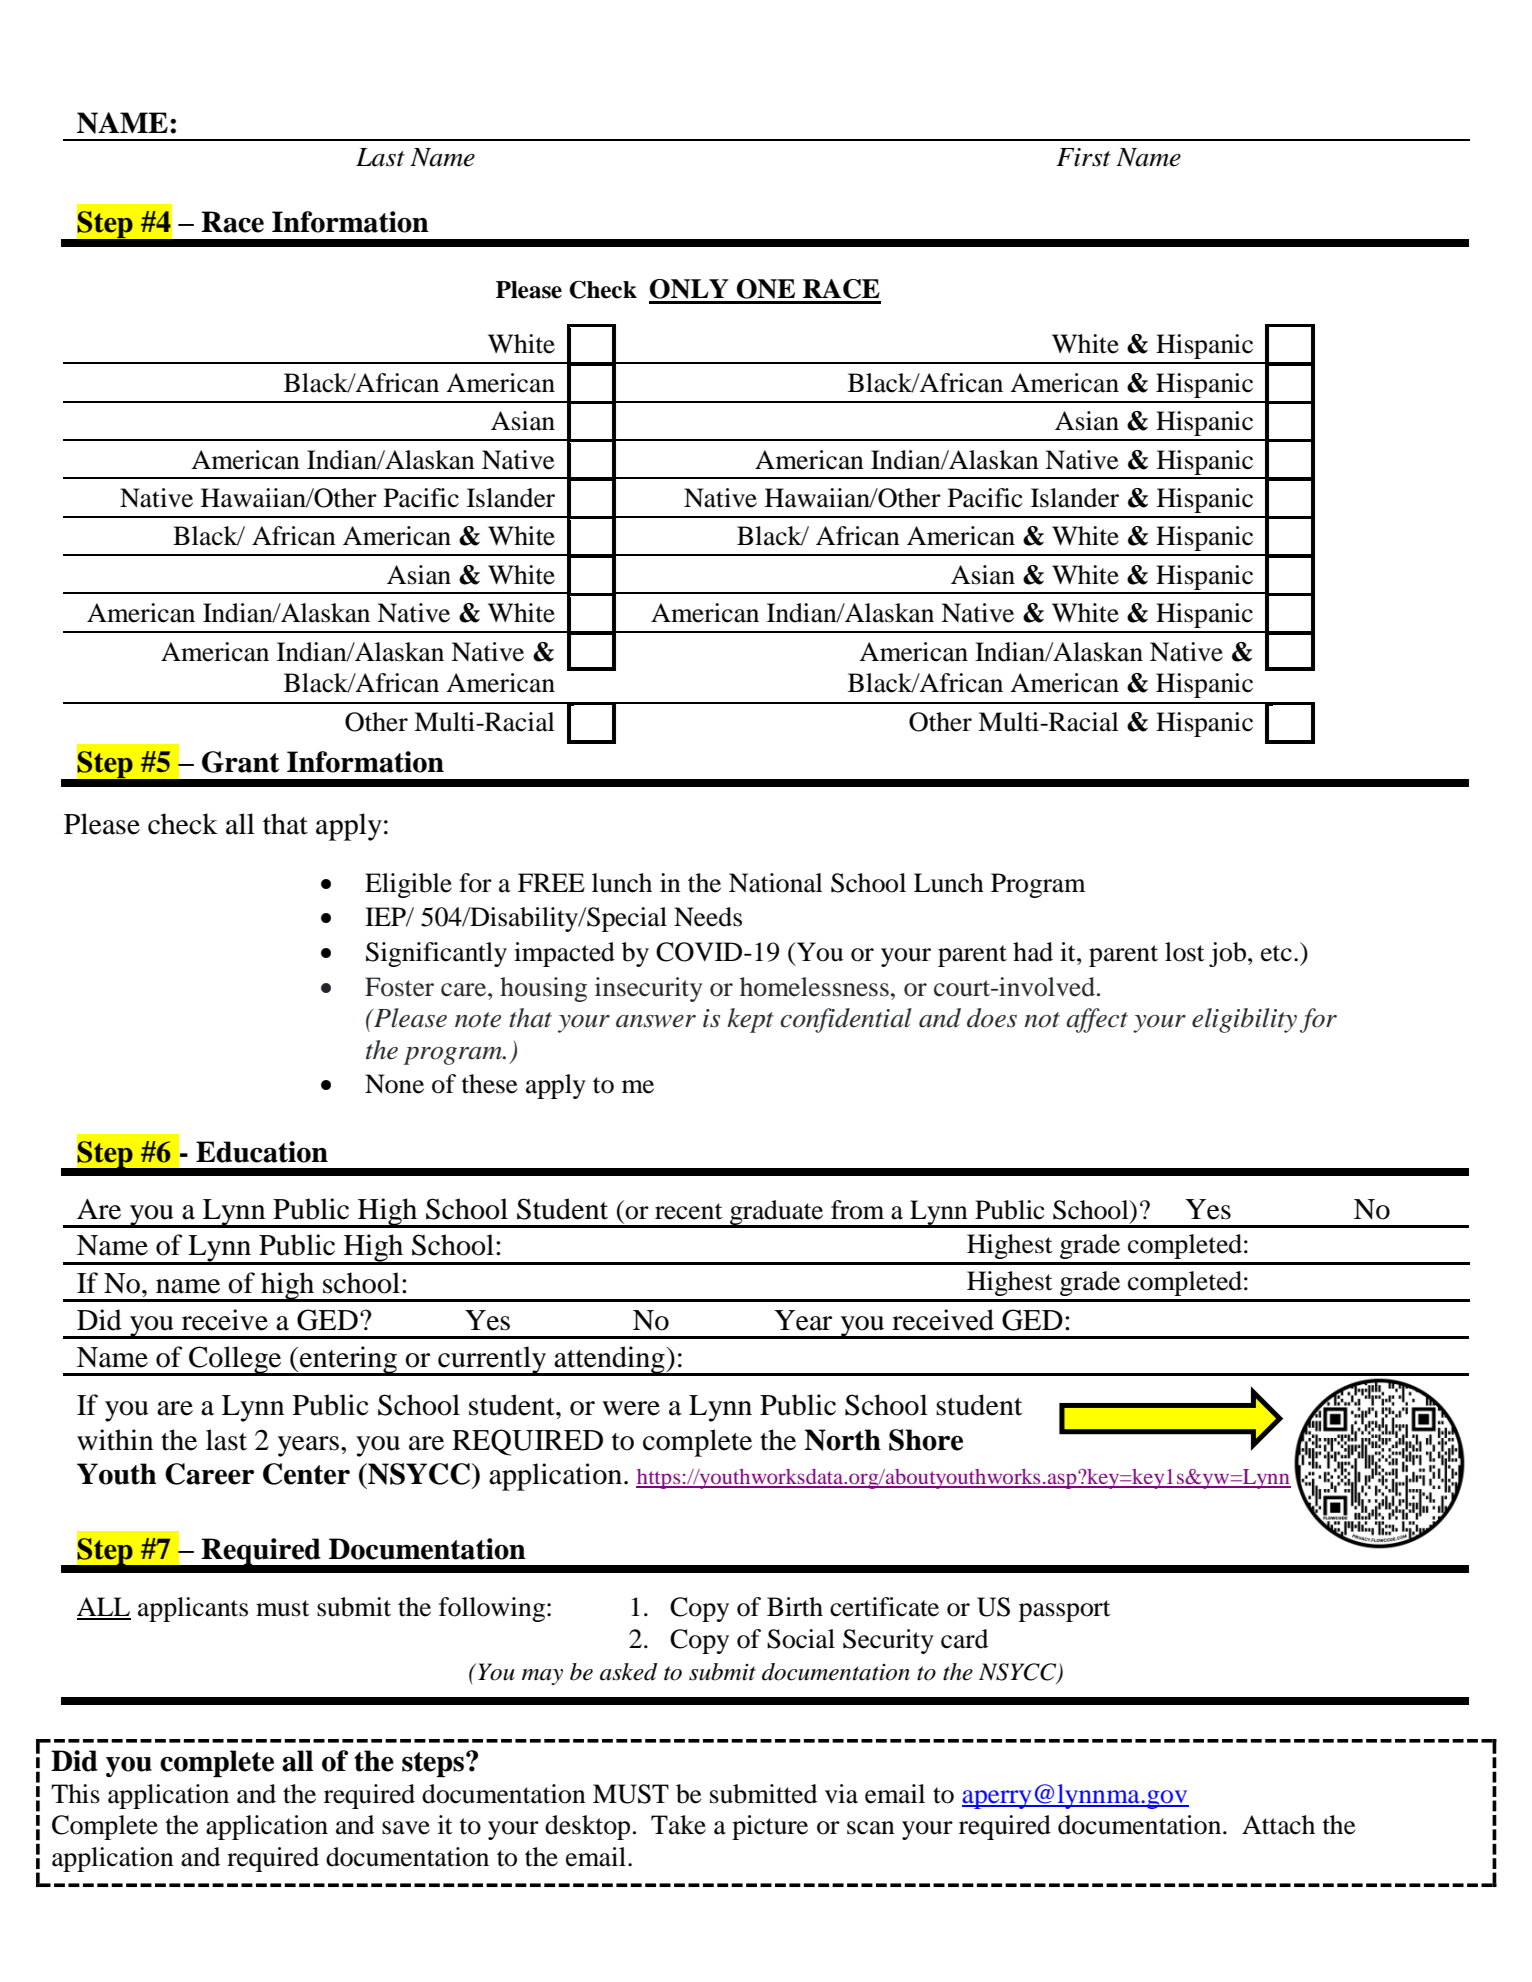 Image resolution: width=1532 pixels, height=1982 pixels. Describe the element at coordinates (551, 882) in the image. I see `FREE` at that location.
